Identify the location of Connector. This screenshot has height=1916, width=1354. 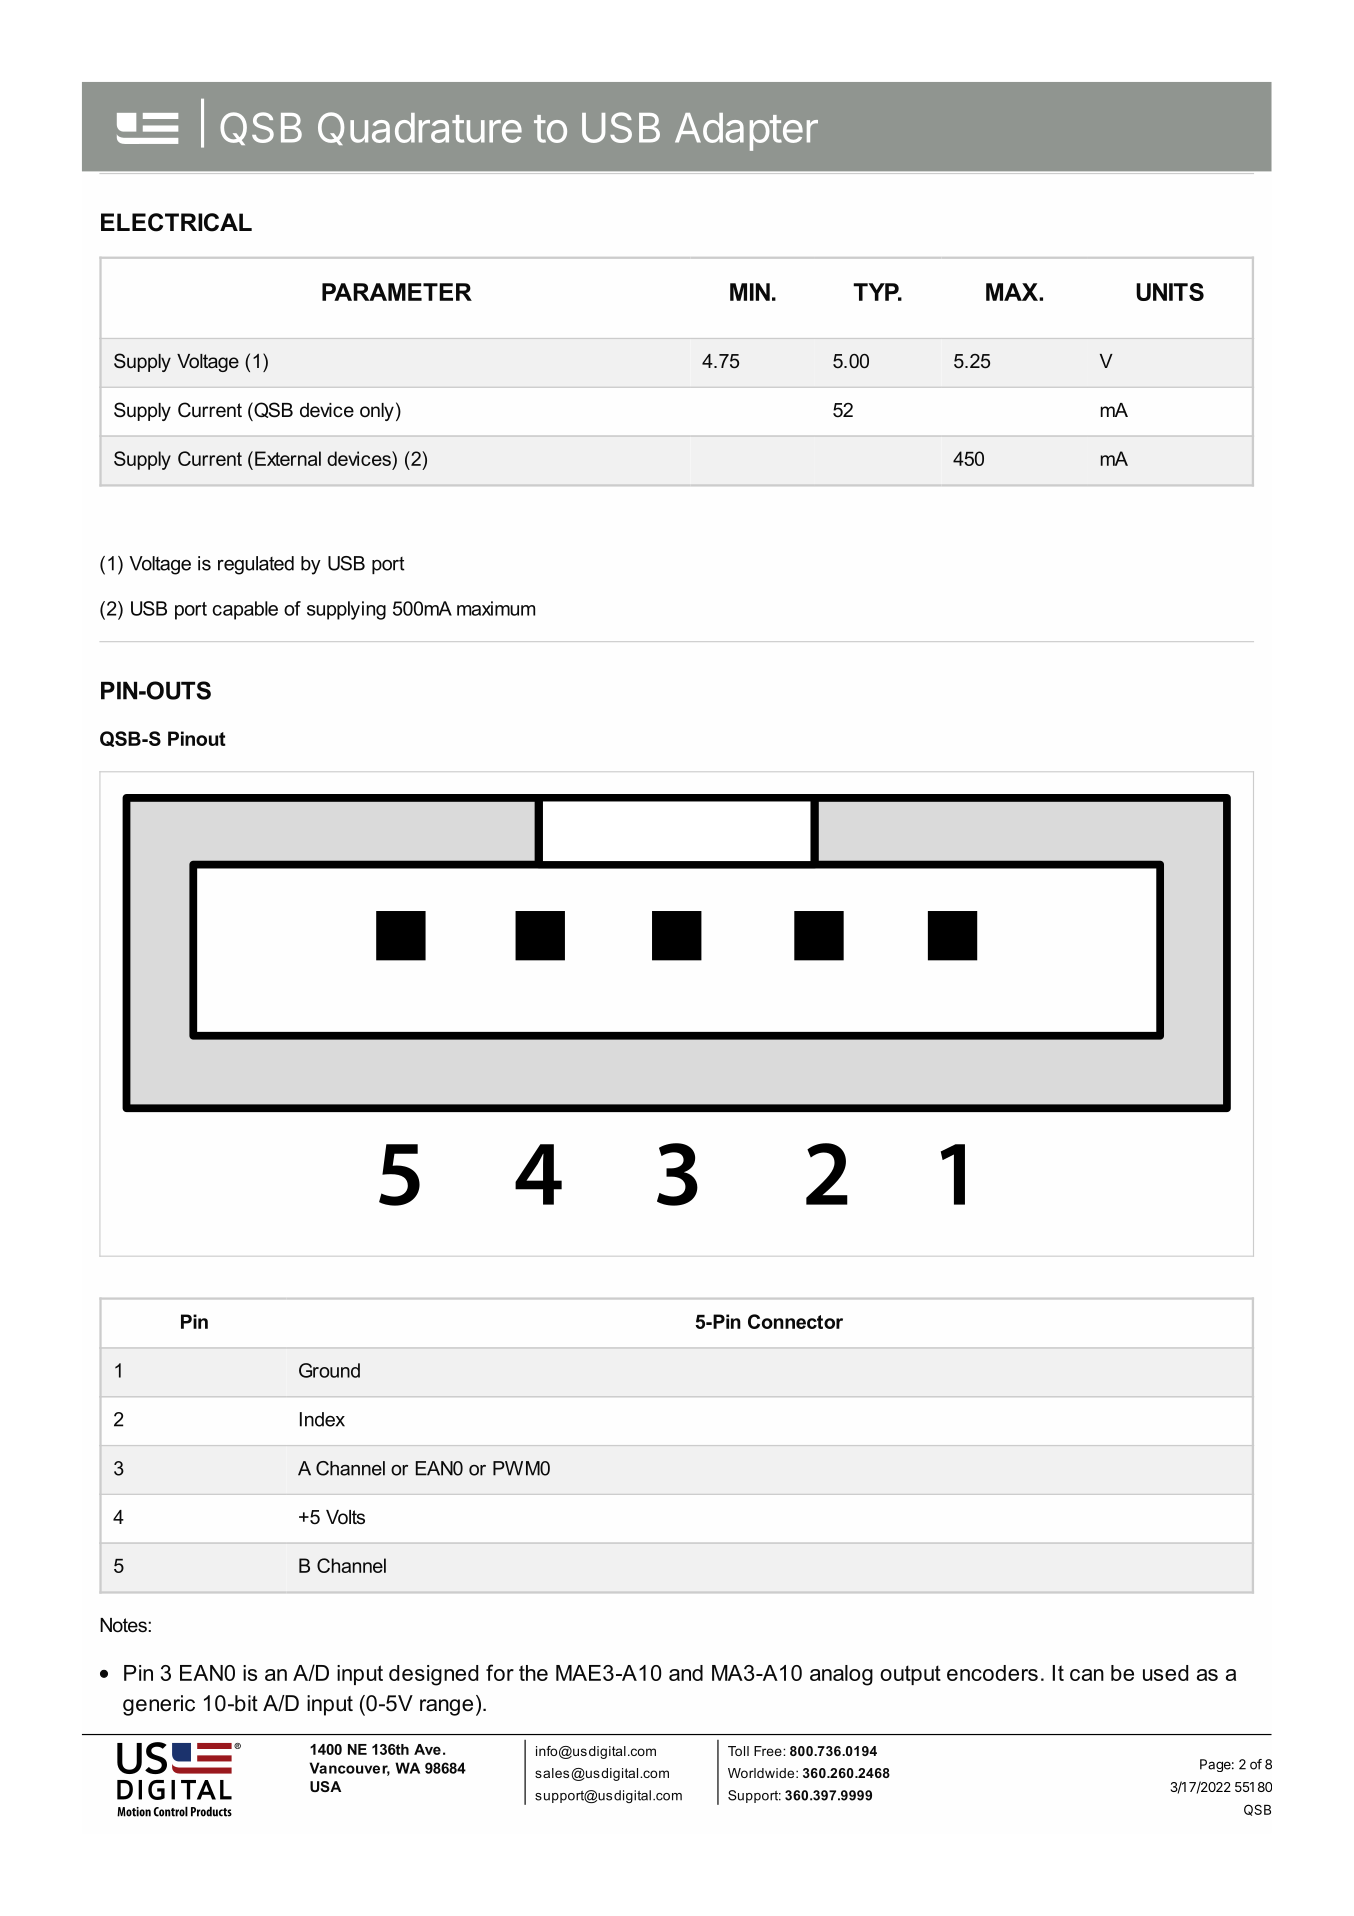
(795, 1321).
